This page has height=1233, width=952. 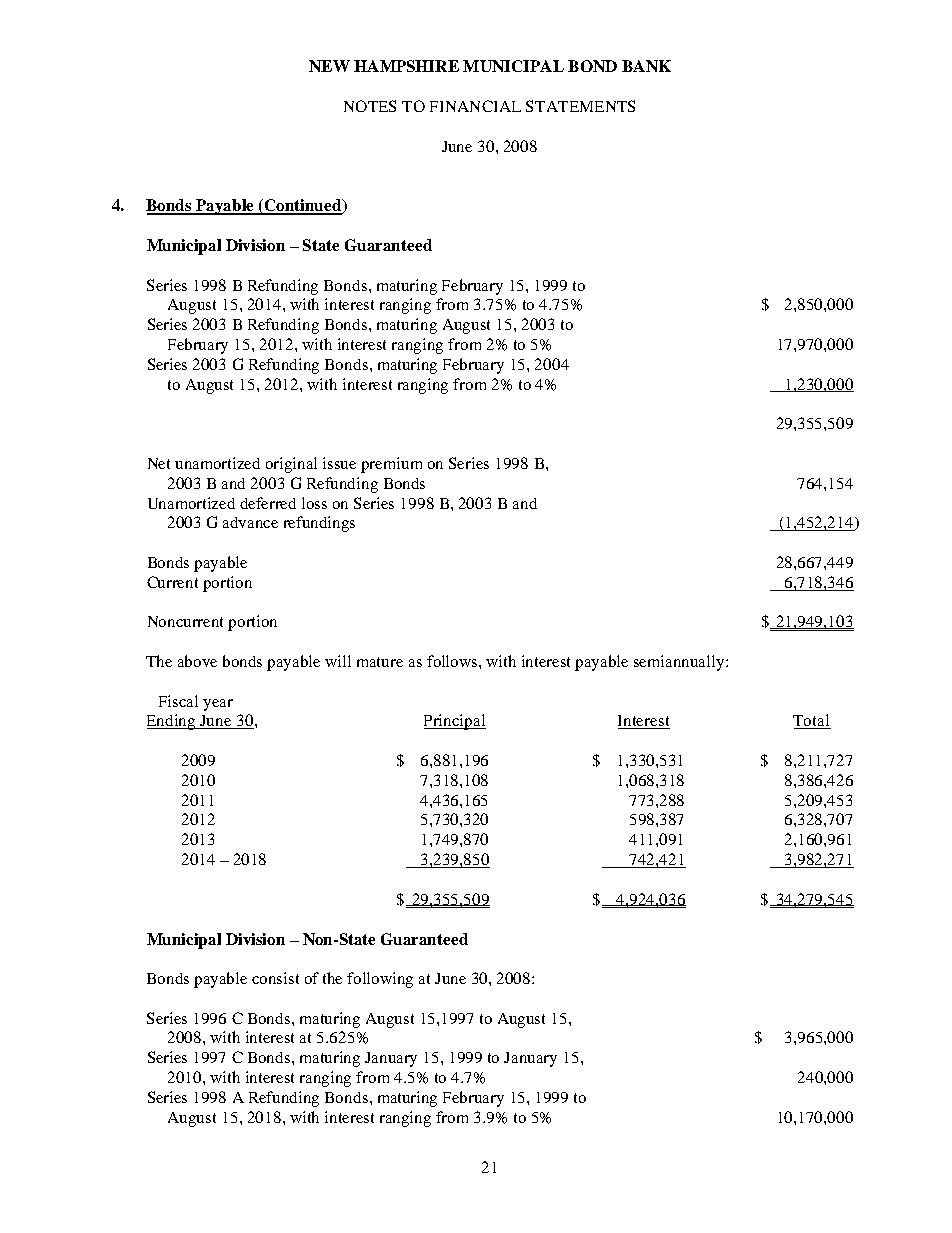 What do you see at coordinates (329, 66) in the page?
I see `NEW` at bounding box center [329, 66].
